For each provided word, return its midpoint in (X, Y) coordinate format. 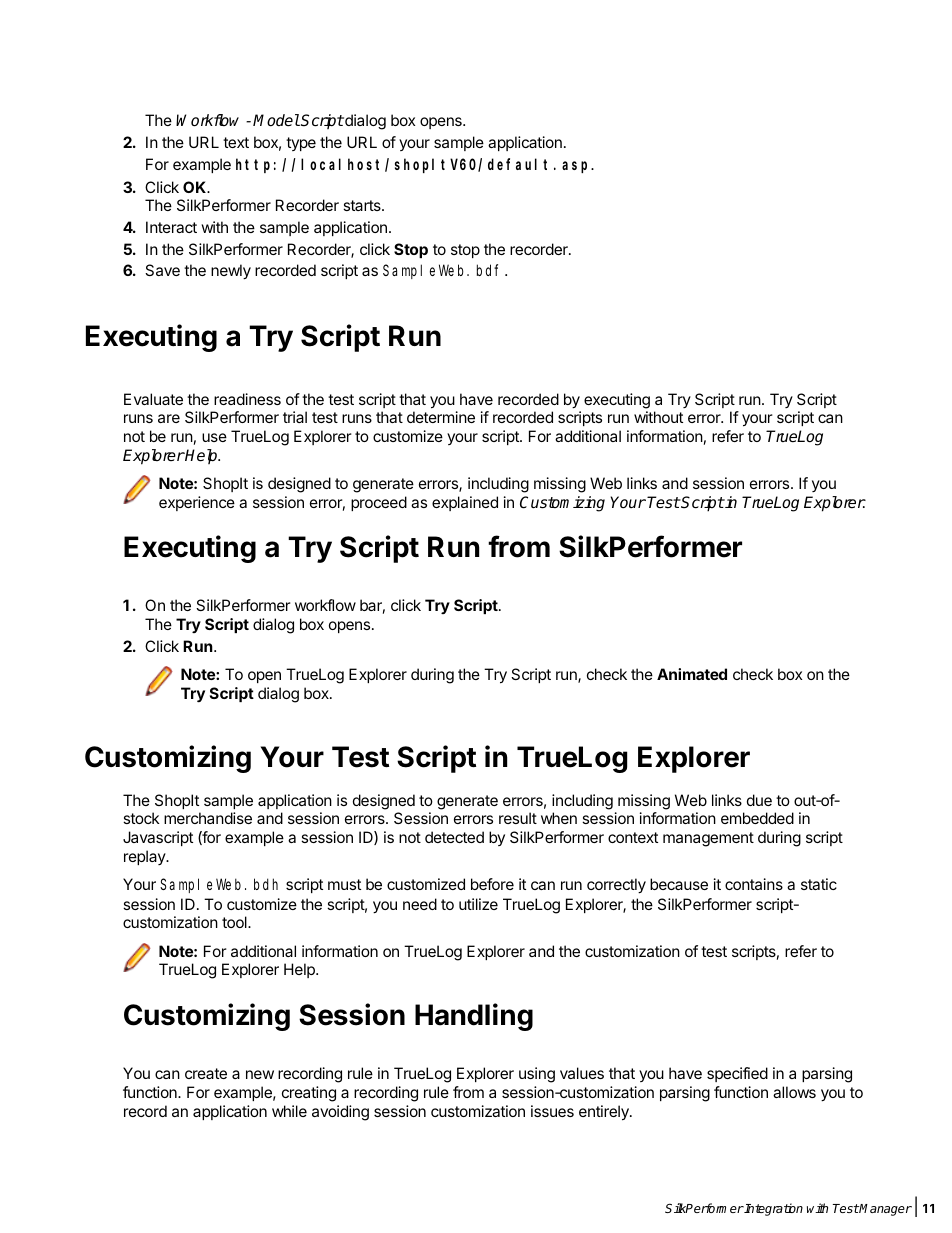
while (289, 1111)
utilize (478, 904)
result (518, 818)
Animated (692, 674)
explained (465, 503)
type (301, 144)
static (819, 884)
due (759, 800)
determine (441, 417)
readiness (247, 399)
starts (363, 205)
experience (197, 503)
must (344, 884)
